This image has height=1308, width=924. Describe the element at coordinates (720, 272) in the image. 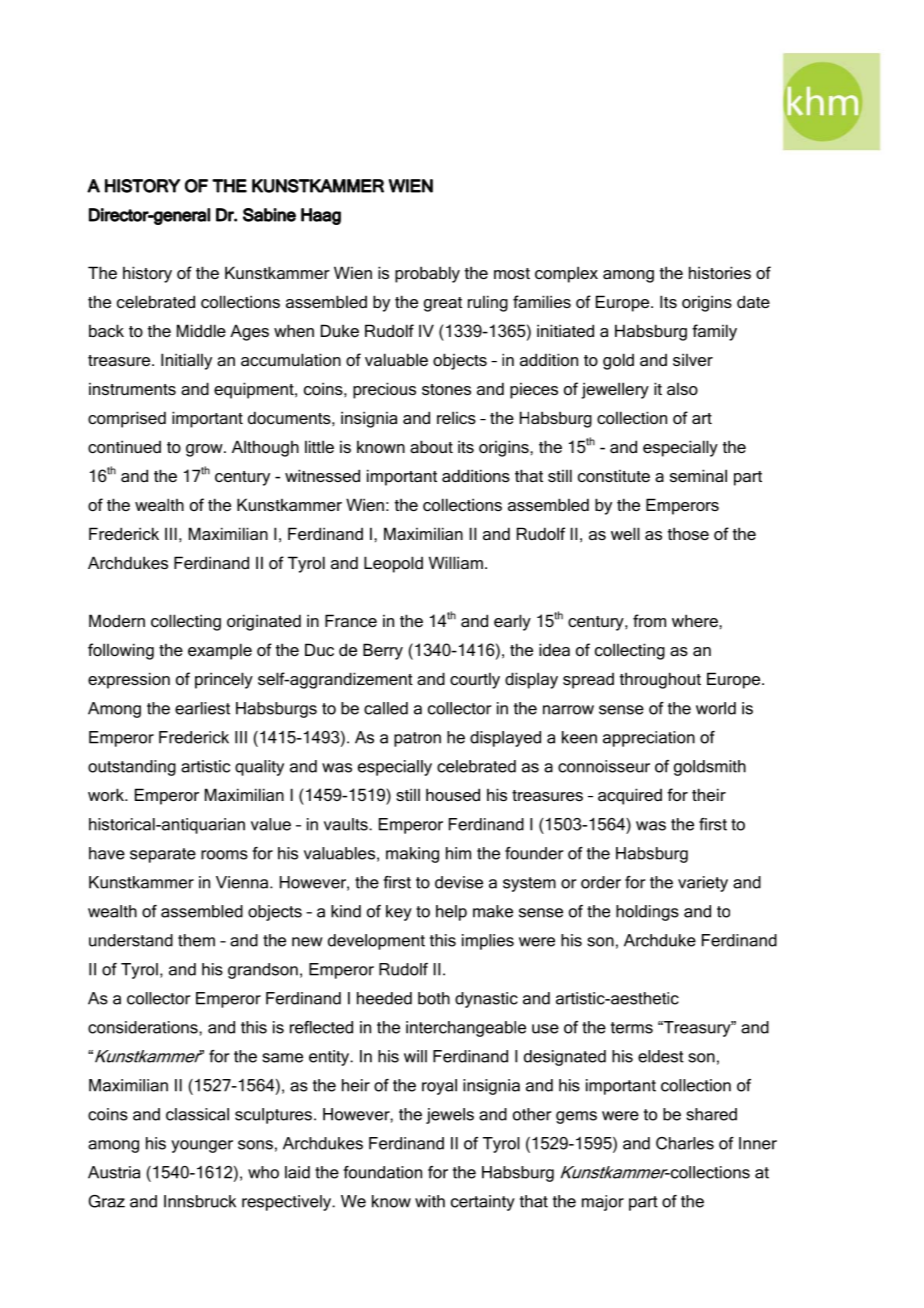

I see `histories` at that location.
